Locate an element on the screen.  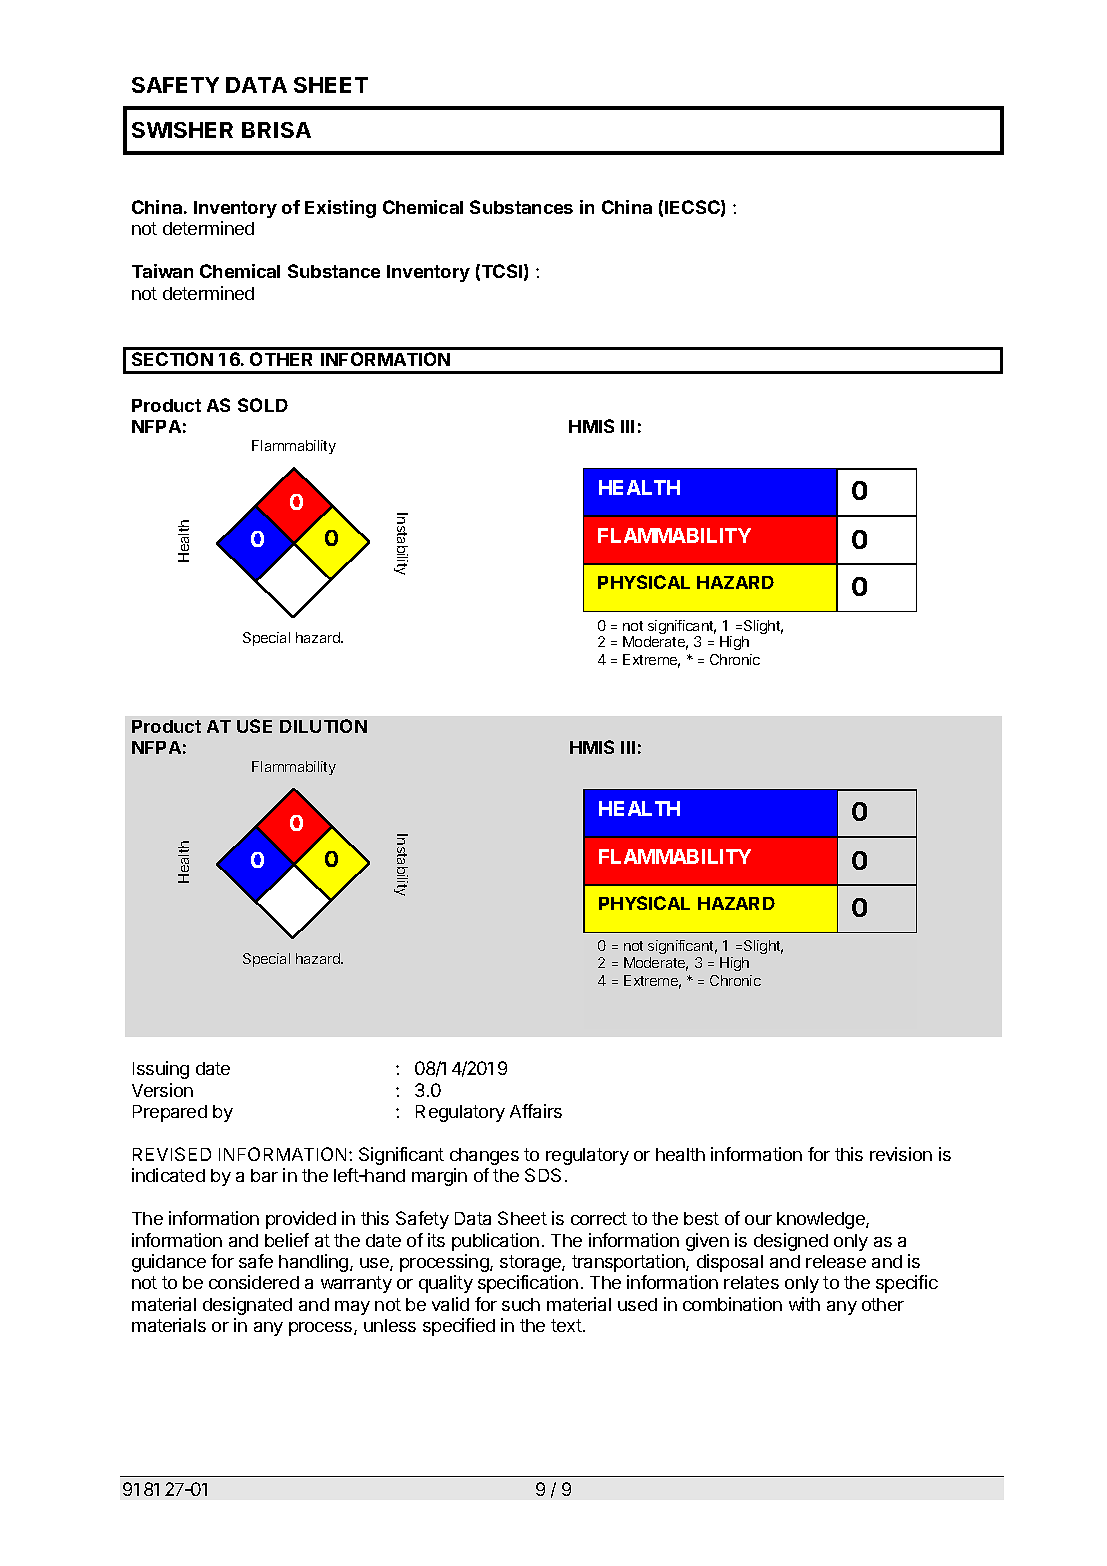
Existing is located at coordinates (340, 209).
